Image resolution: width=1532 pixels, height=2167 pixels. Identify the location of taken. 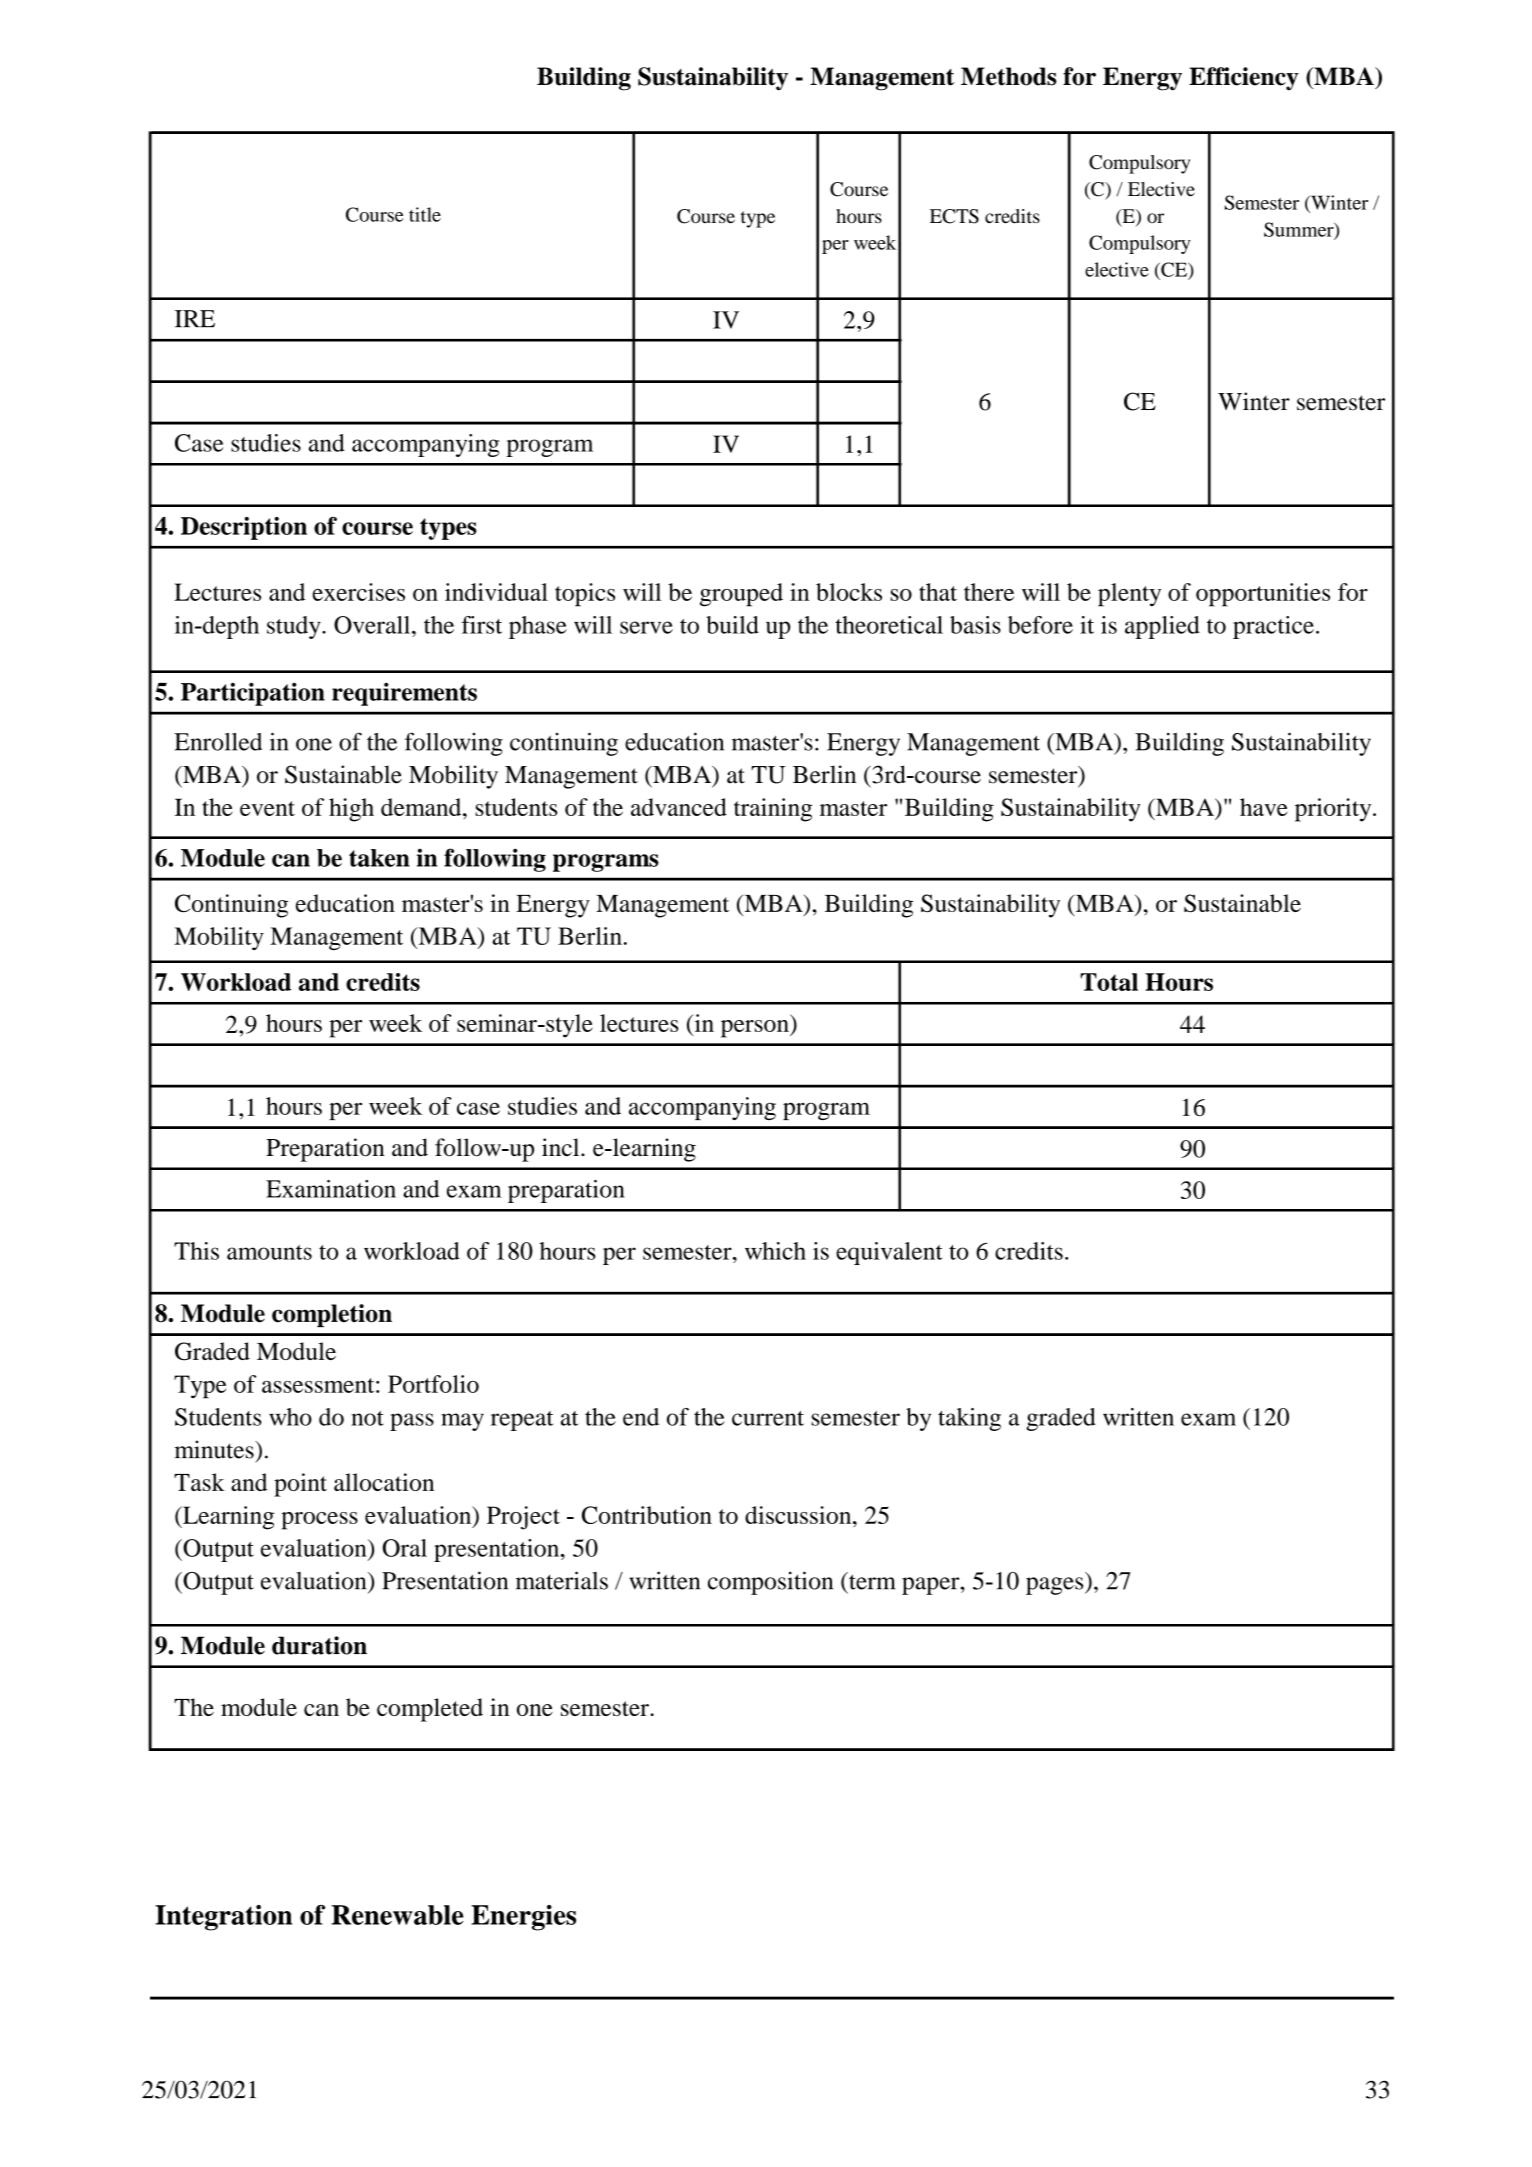
(379, 858).
